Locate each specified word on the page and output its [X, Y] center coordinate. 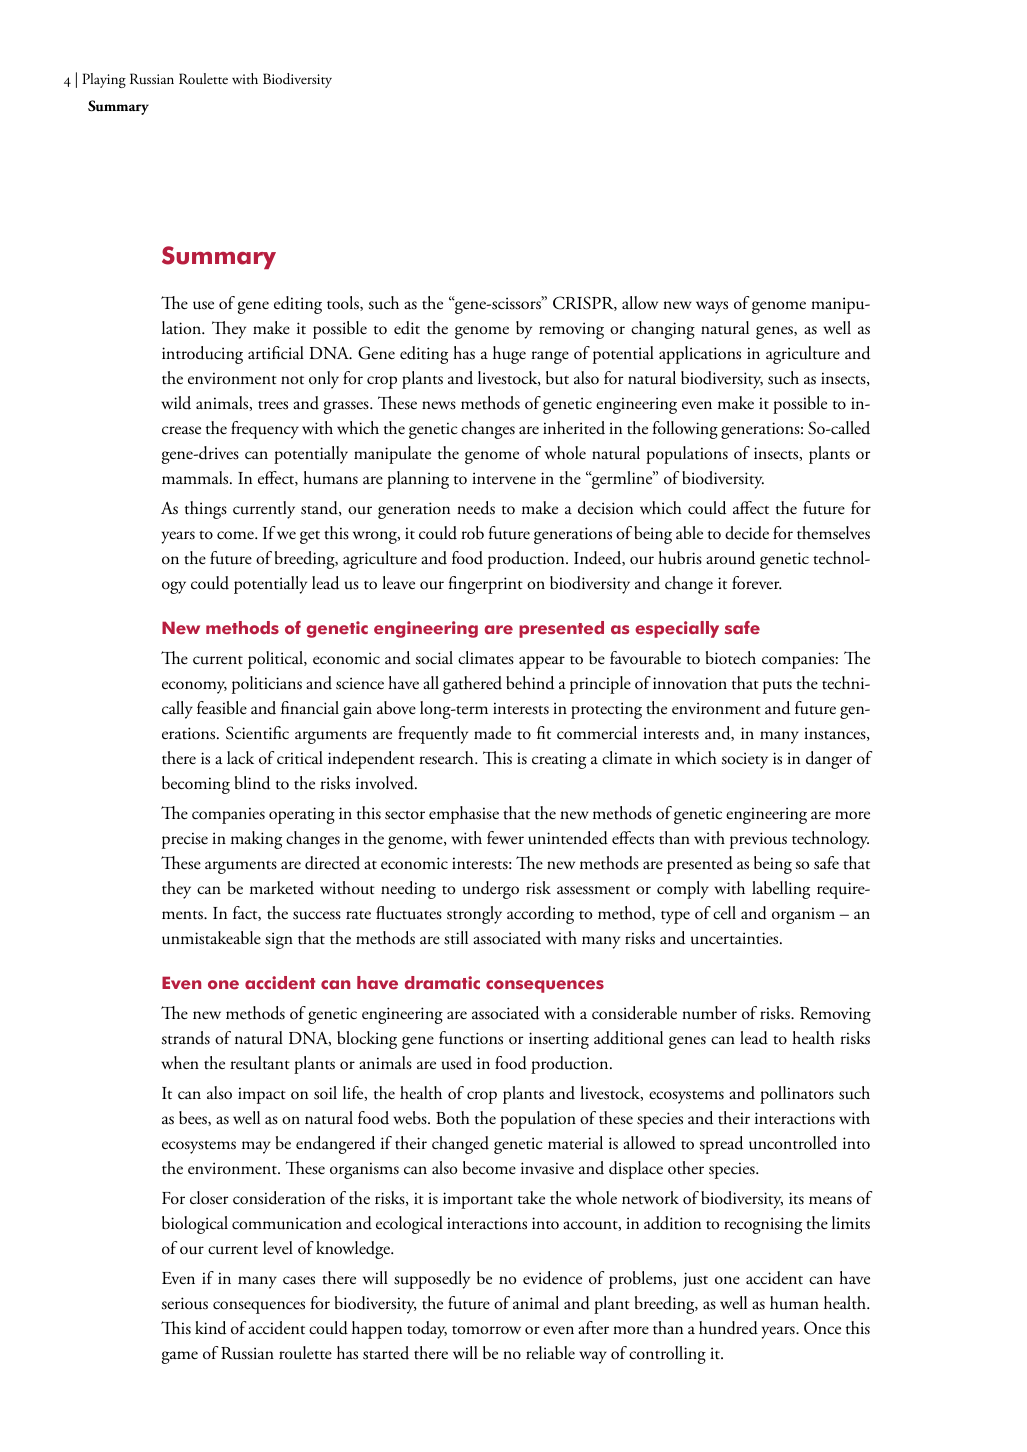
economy [194, 687]
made [492, 733]
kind [210, 1328]
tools [344, 303]
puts [777, 687]
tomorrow [486, 1330]
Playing [104, 80]
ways [712, 307]
